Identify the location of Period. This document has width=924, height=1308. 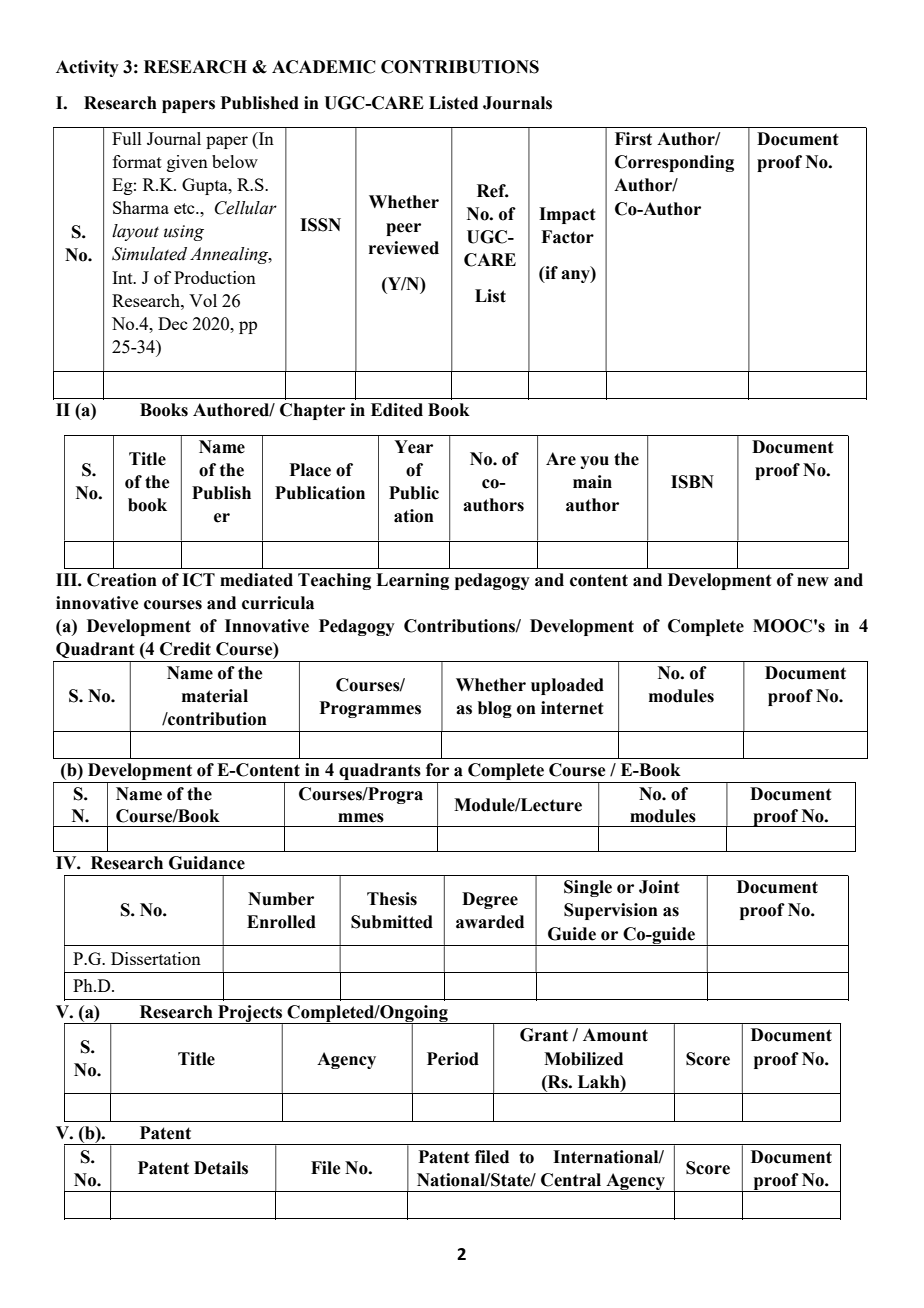
(453, 1059).
